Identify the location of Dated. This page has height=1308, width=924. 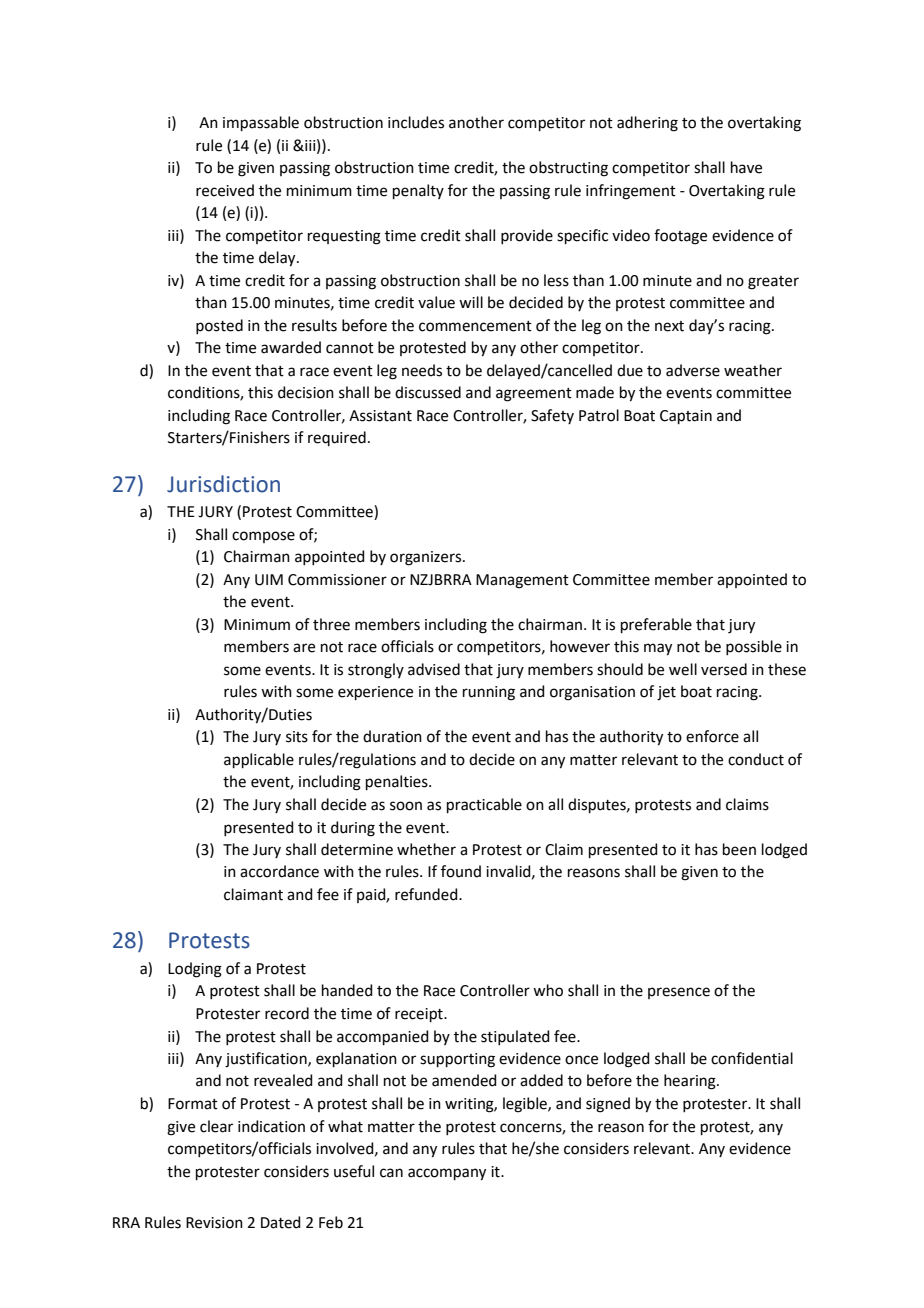
(281, 1222).
